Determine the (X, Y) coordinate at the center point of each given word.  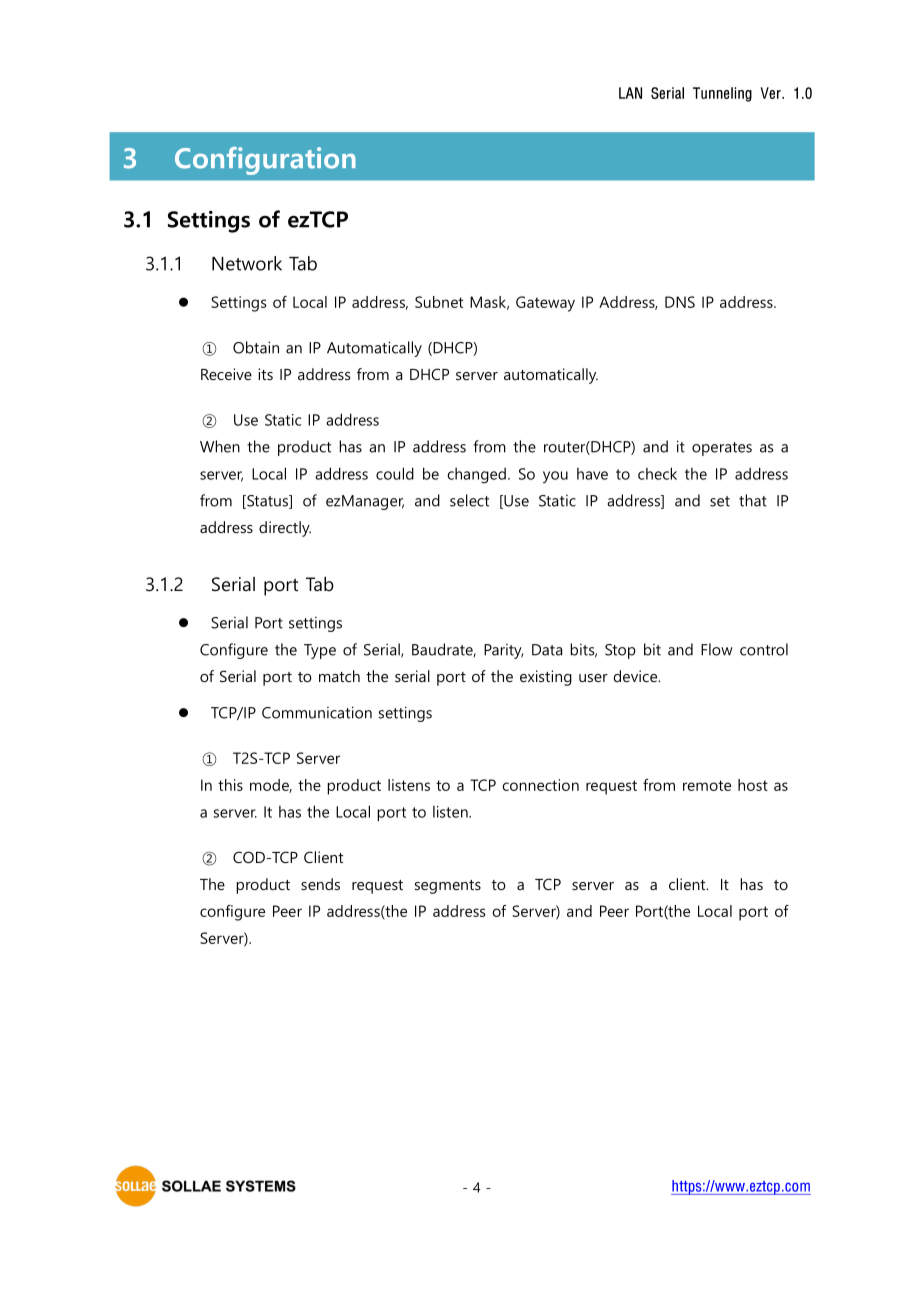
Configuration (265, 161)
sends (320, 884)
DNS (680, 302)
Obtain (256, 347)
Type (320, 651)
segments (448, 887)
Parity (503, 651)
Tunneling (722, 94)
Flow (717, 649)
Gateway (545, 304)
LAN (630, 93)
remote (707, 785)
